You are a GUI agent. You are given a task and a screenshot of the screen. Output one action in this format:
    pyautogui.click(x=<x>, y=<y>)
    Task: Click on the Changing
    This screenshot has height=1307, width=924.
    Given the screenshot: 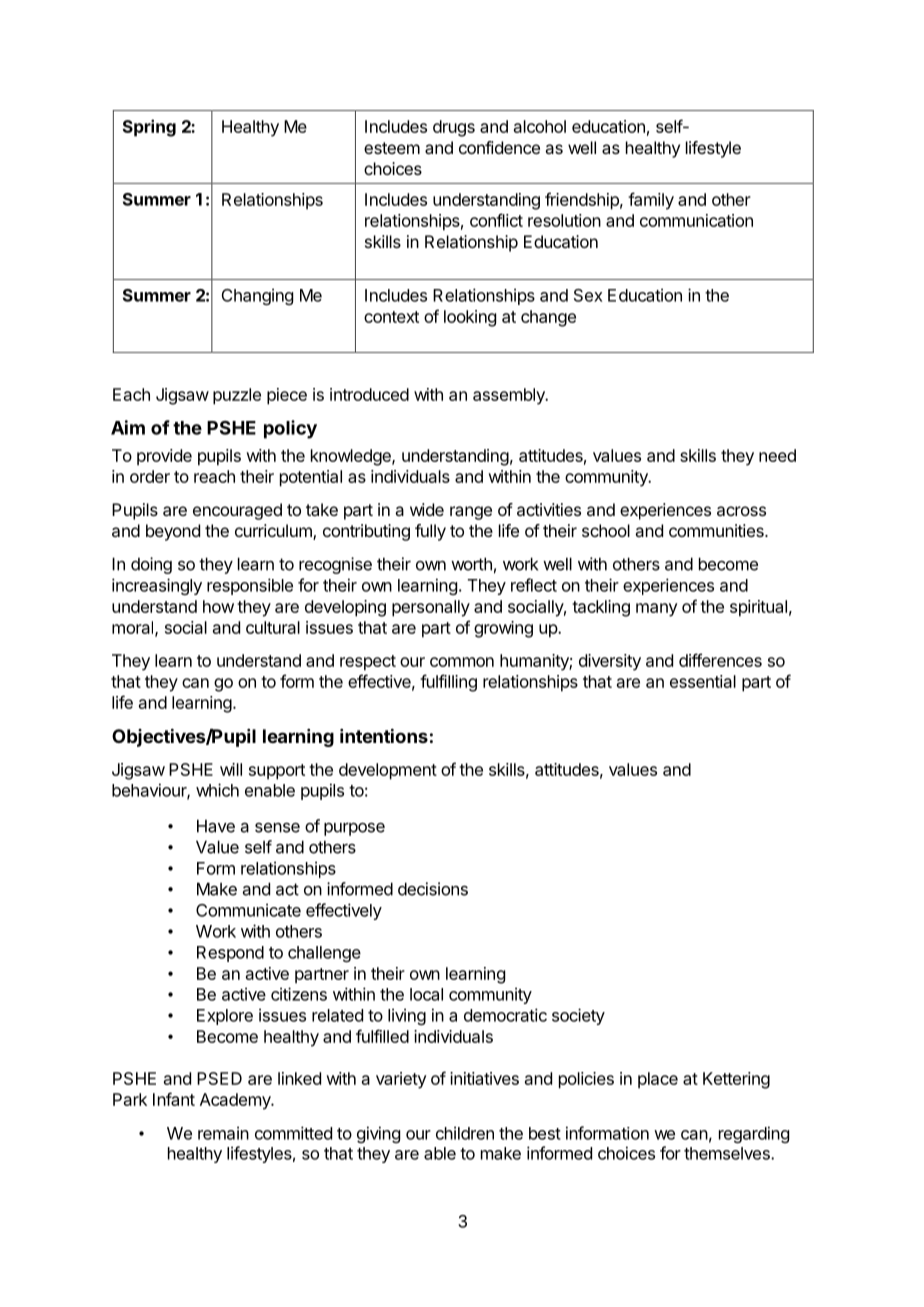 What is the action you would take?
    pyautogui.click(x=257, y=296)
